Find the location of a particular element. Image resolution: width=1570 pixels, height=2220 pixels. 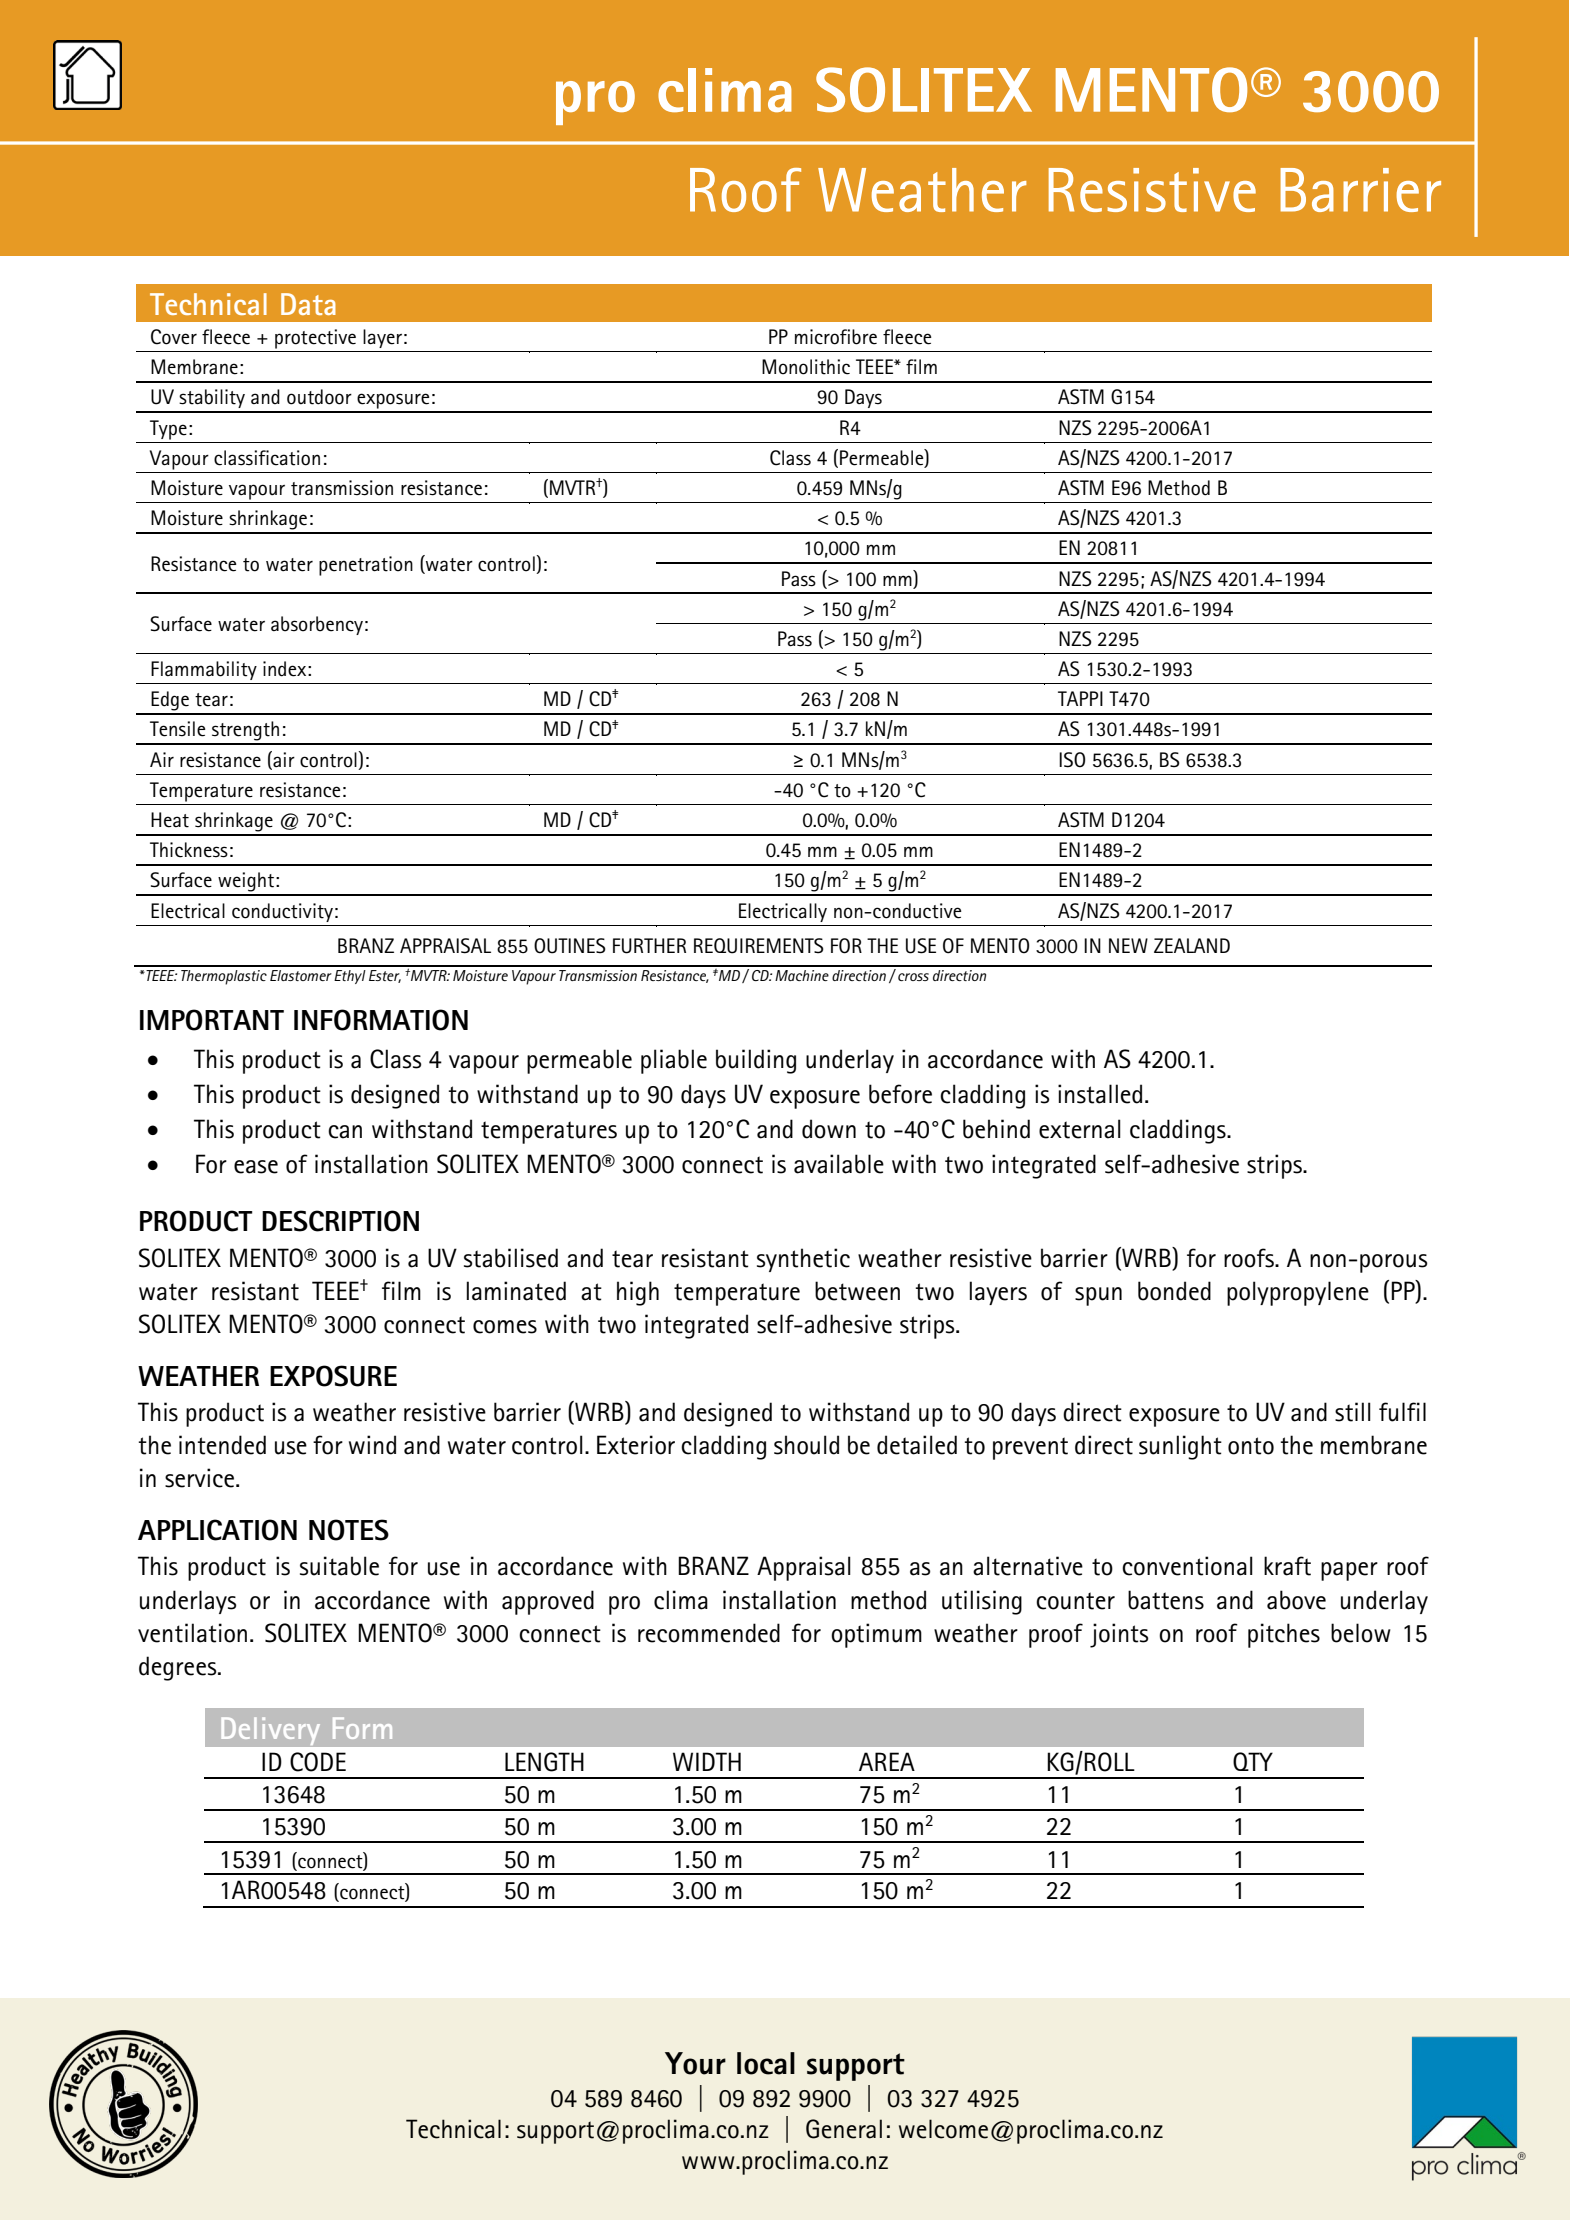

General is located at coordinates (844, 2129).
